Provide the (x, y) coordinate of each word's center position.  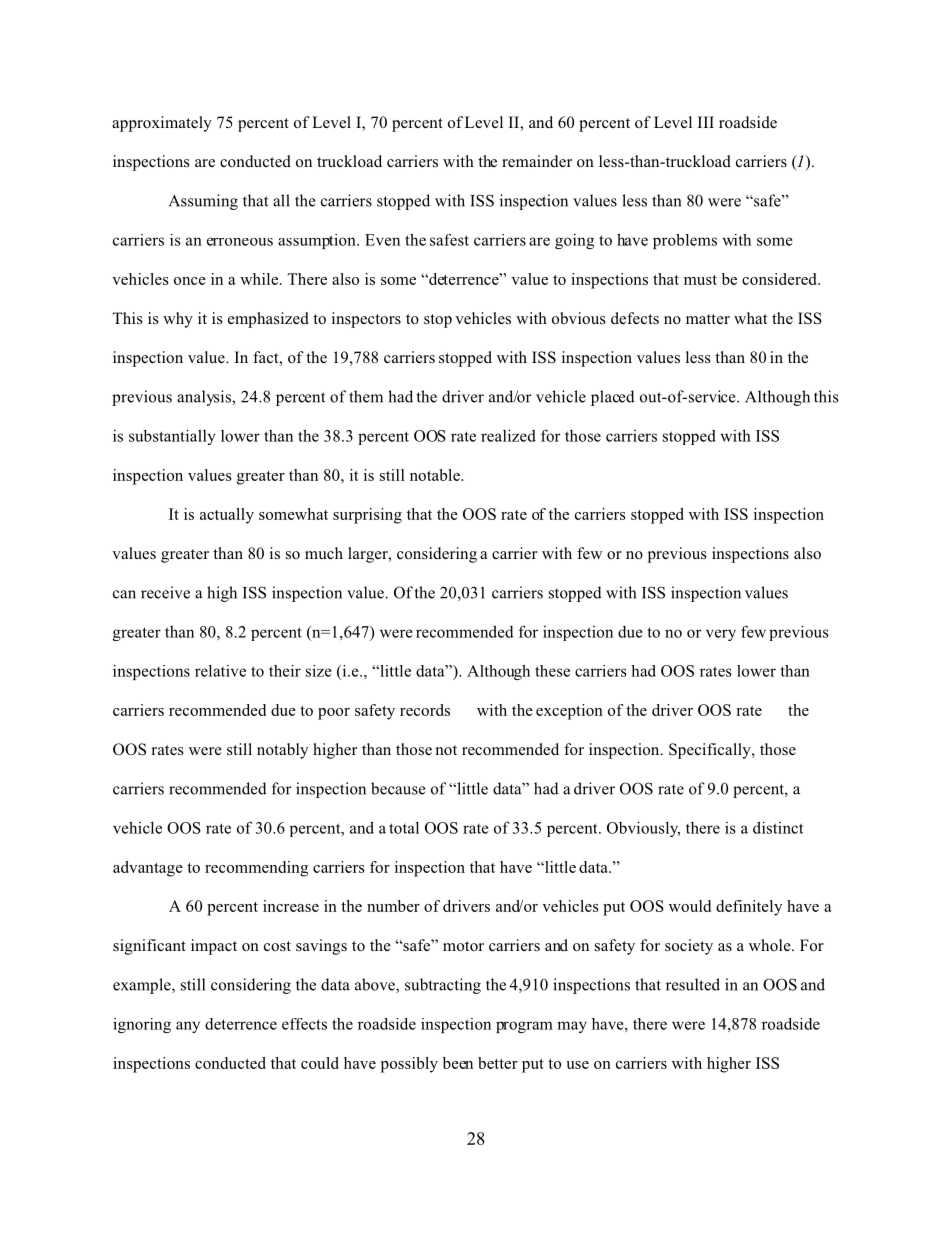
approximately (162, 124)
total (404, 827)
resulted (693, 984)
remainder (537, 161)
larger (369, 555)
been (458, 1063)
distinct (778, 827)
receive (165, 592)
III (706, 122)
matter (708, 319)
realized (508, 435)
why (178, 320)
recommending (256, 869)
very (721, 635)
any (188, 1027)
